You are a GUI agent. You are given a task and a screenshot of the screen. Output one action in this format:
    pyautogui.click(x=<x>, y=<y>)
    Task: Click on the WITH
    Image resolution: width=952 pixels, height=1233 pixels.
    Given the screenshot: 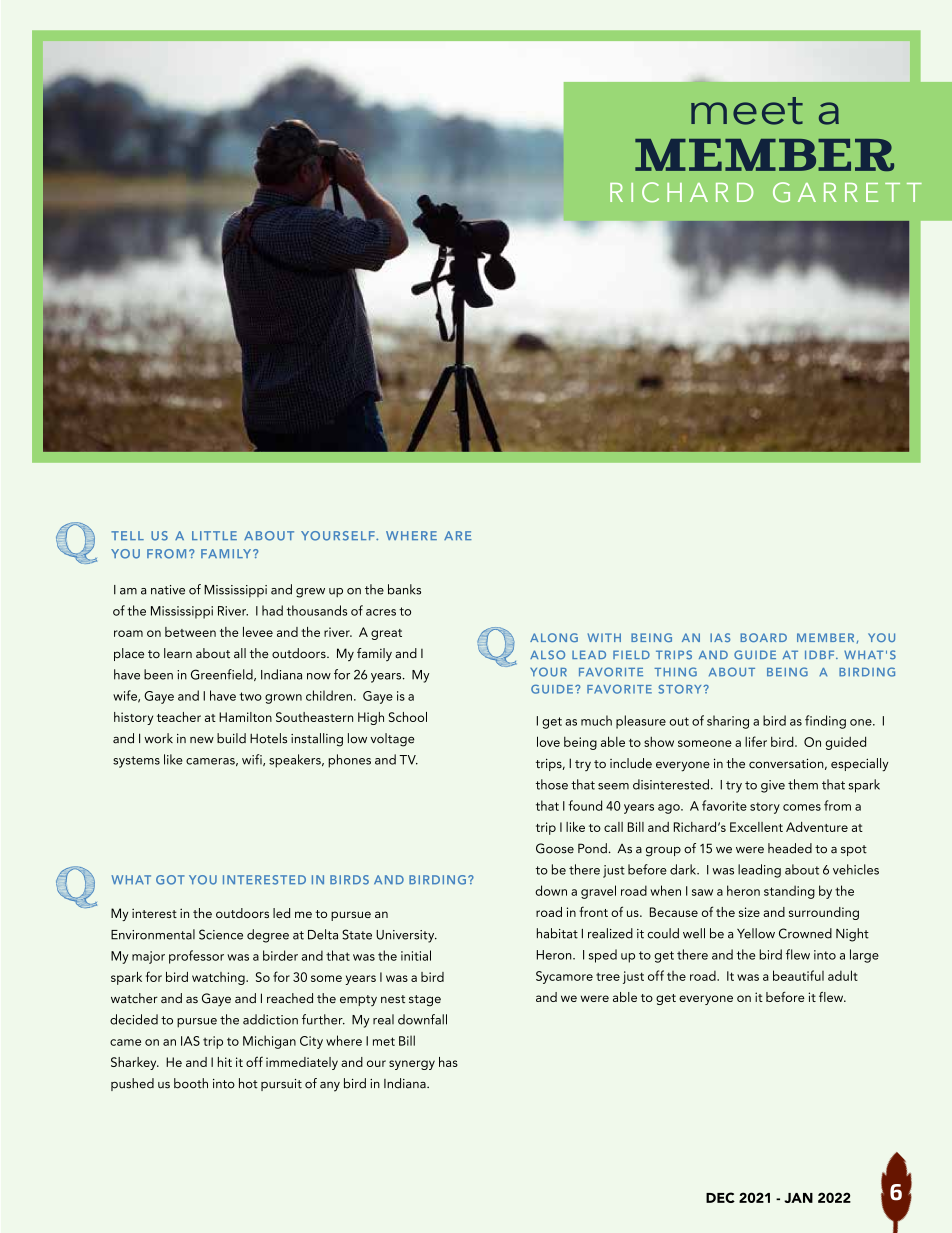 What is the action you would take?
    pyautogui.click(x=604, y=637)
